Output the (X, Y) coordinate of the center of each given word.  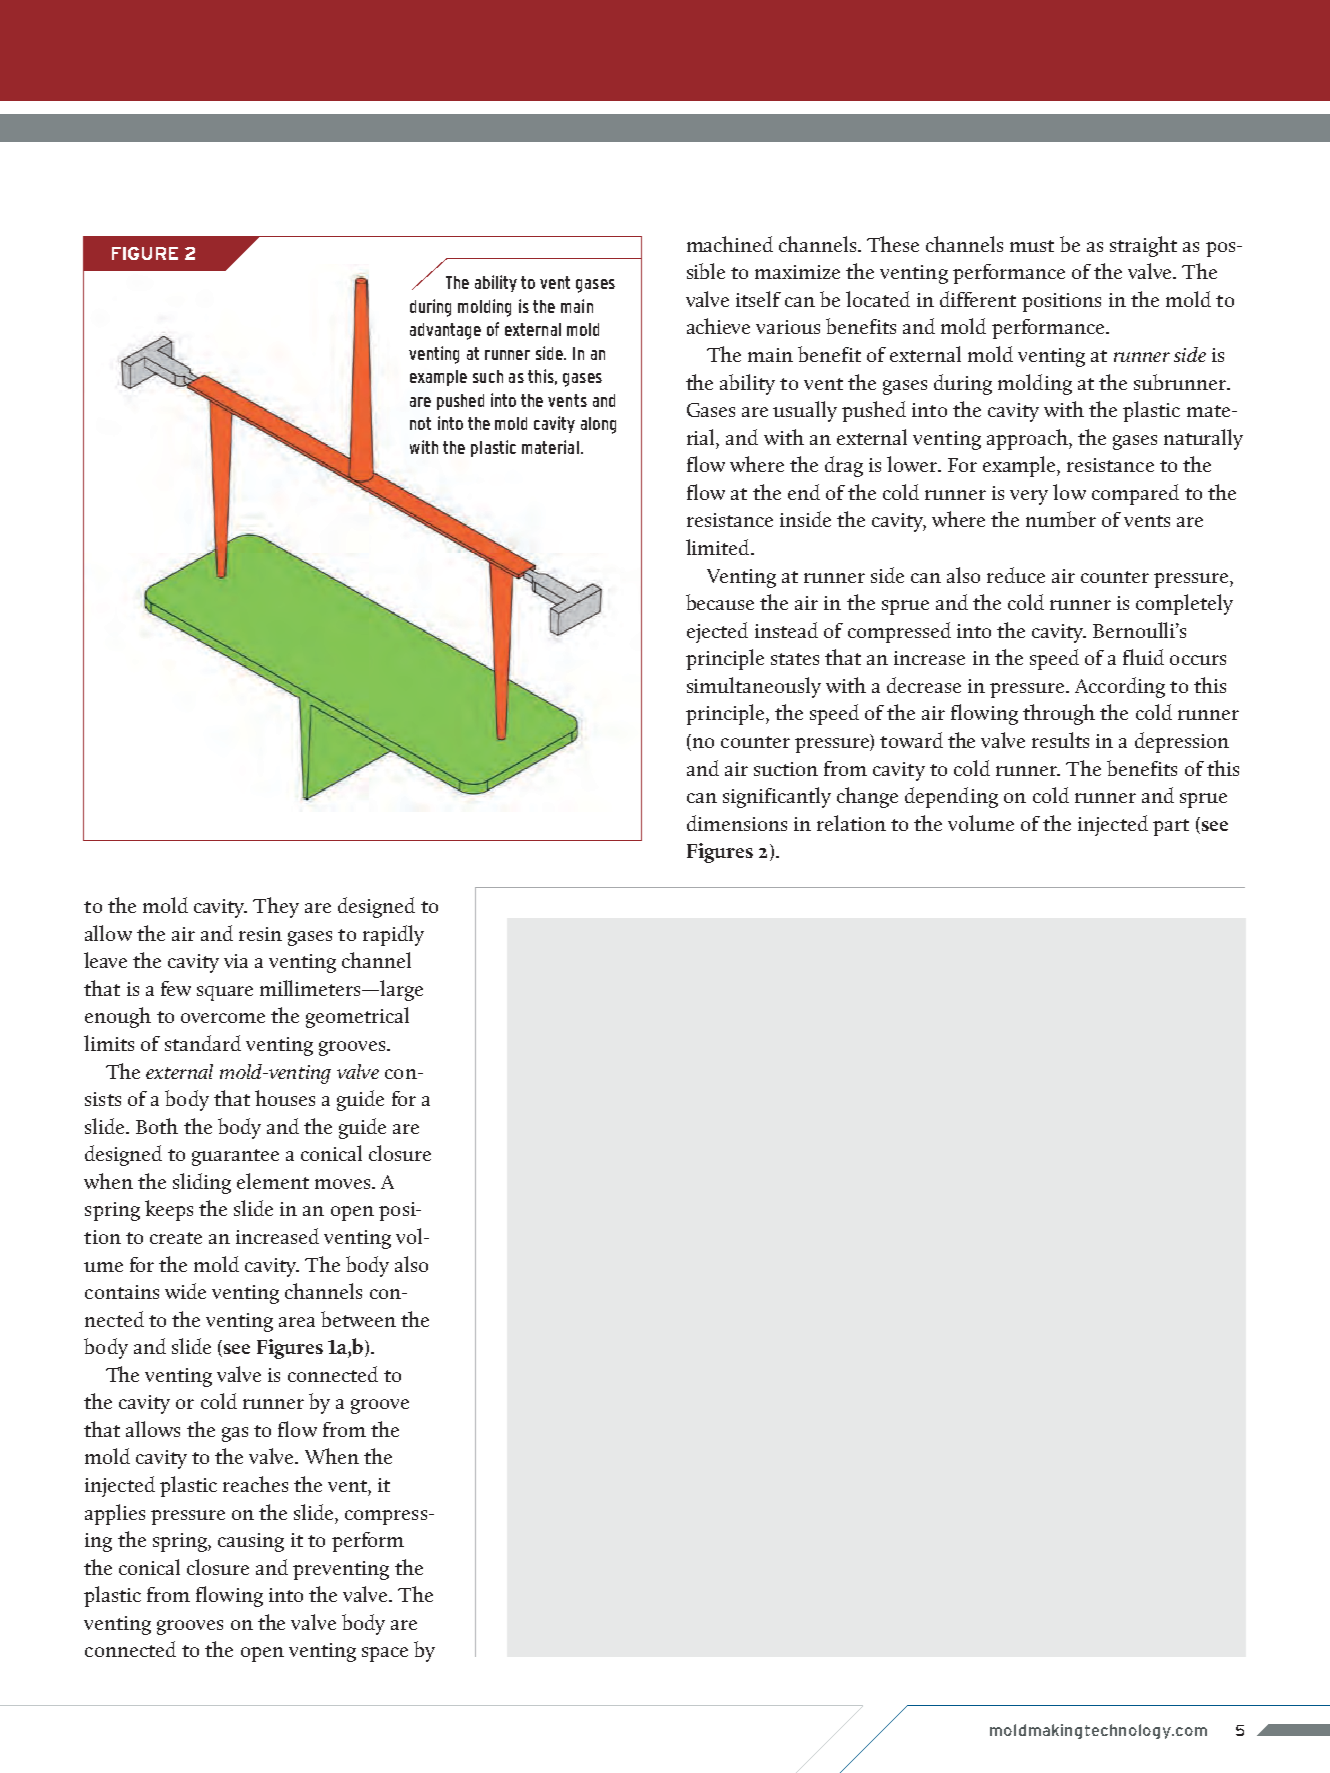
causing (251, 1542)
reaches (255, 1484)
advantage (445, 331)
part (1171, 827)
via (236, 961)
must (1032, 246)
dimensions (737, 823)
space (385, 1654)
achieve (718, 326)
